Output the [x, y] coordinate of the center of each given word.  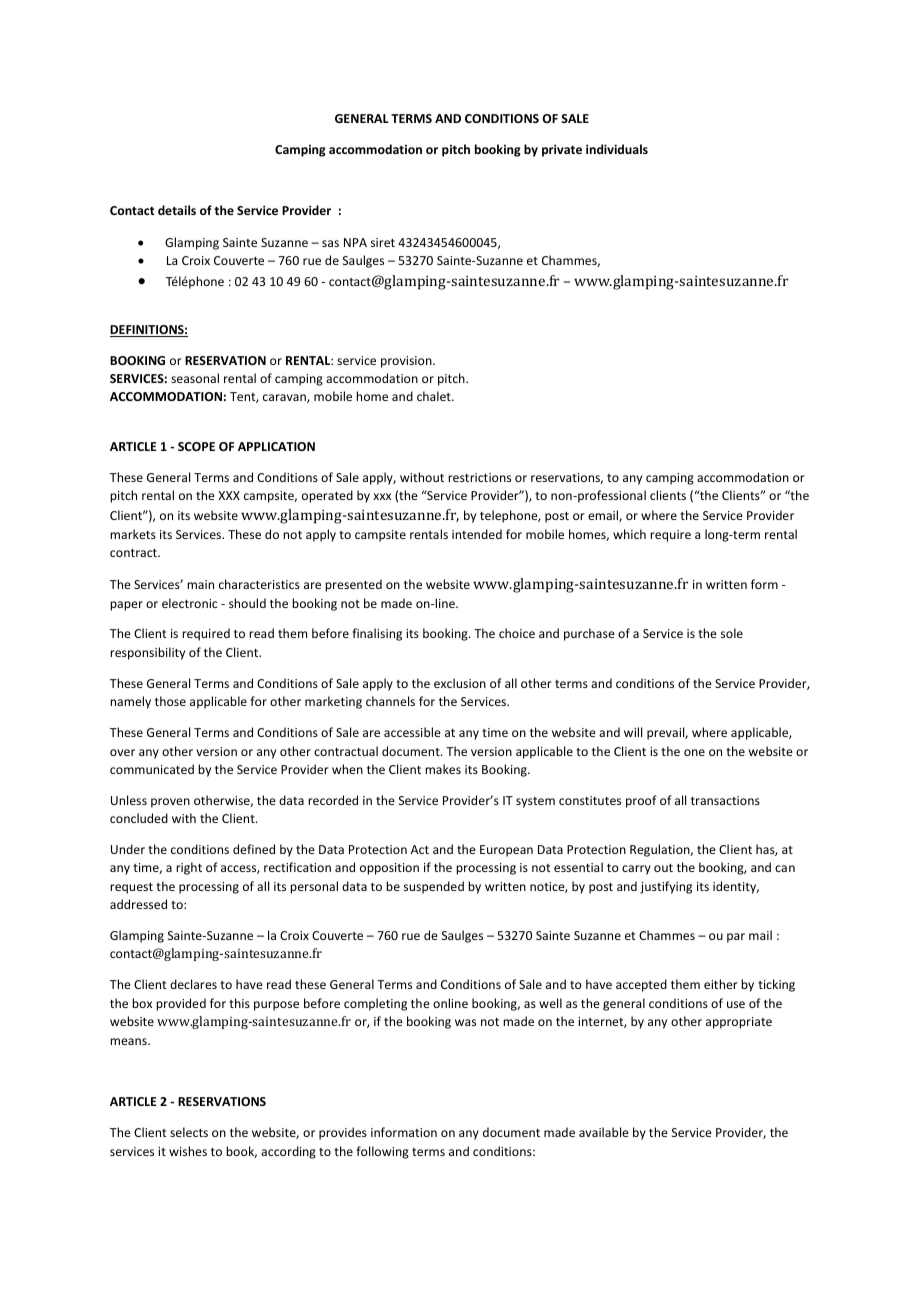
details [177, 210]
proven [170, 803]
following [382, 1152]
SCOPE [196, 446]
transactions [725, 800]
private [562, 150]
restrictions [479, 477]
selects [189, 1132]
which [629, 534]
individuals [617, 149]
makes [443, 769]
